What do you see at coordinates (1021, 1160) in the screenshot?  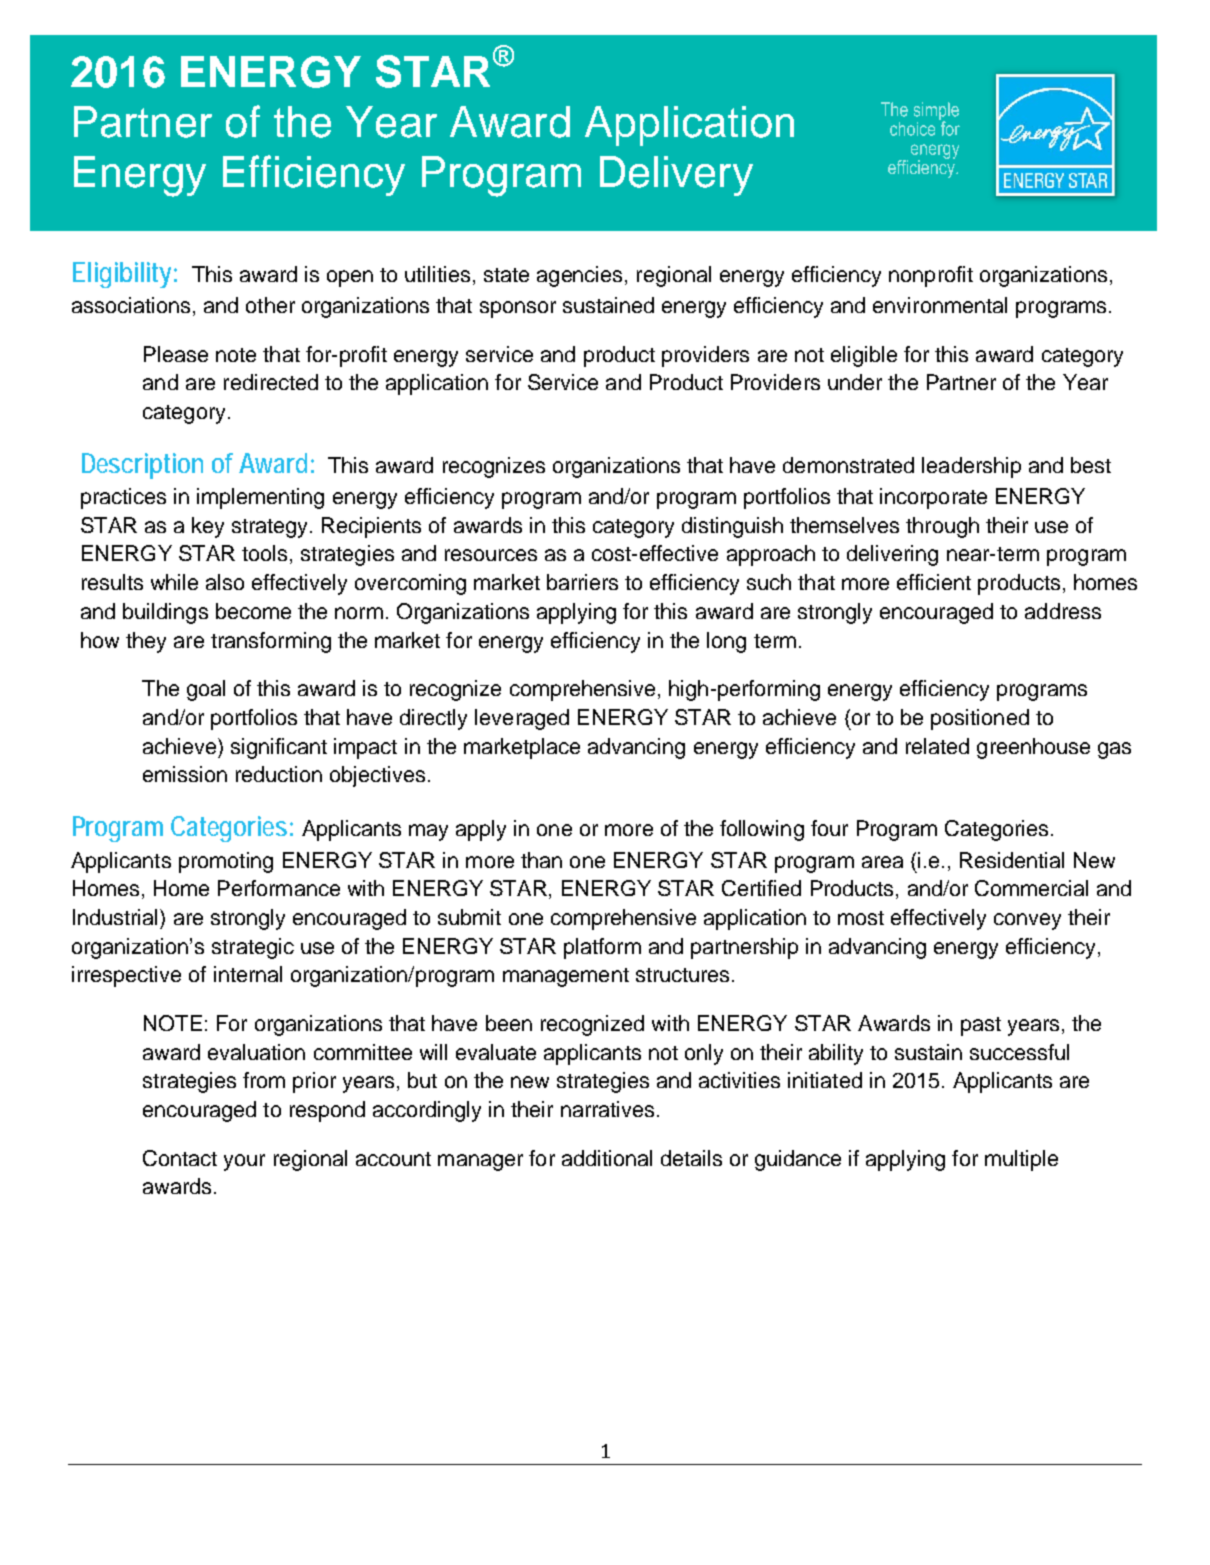 I see `multiple` at bounding box center [1021, 1160].
